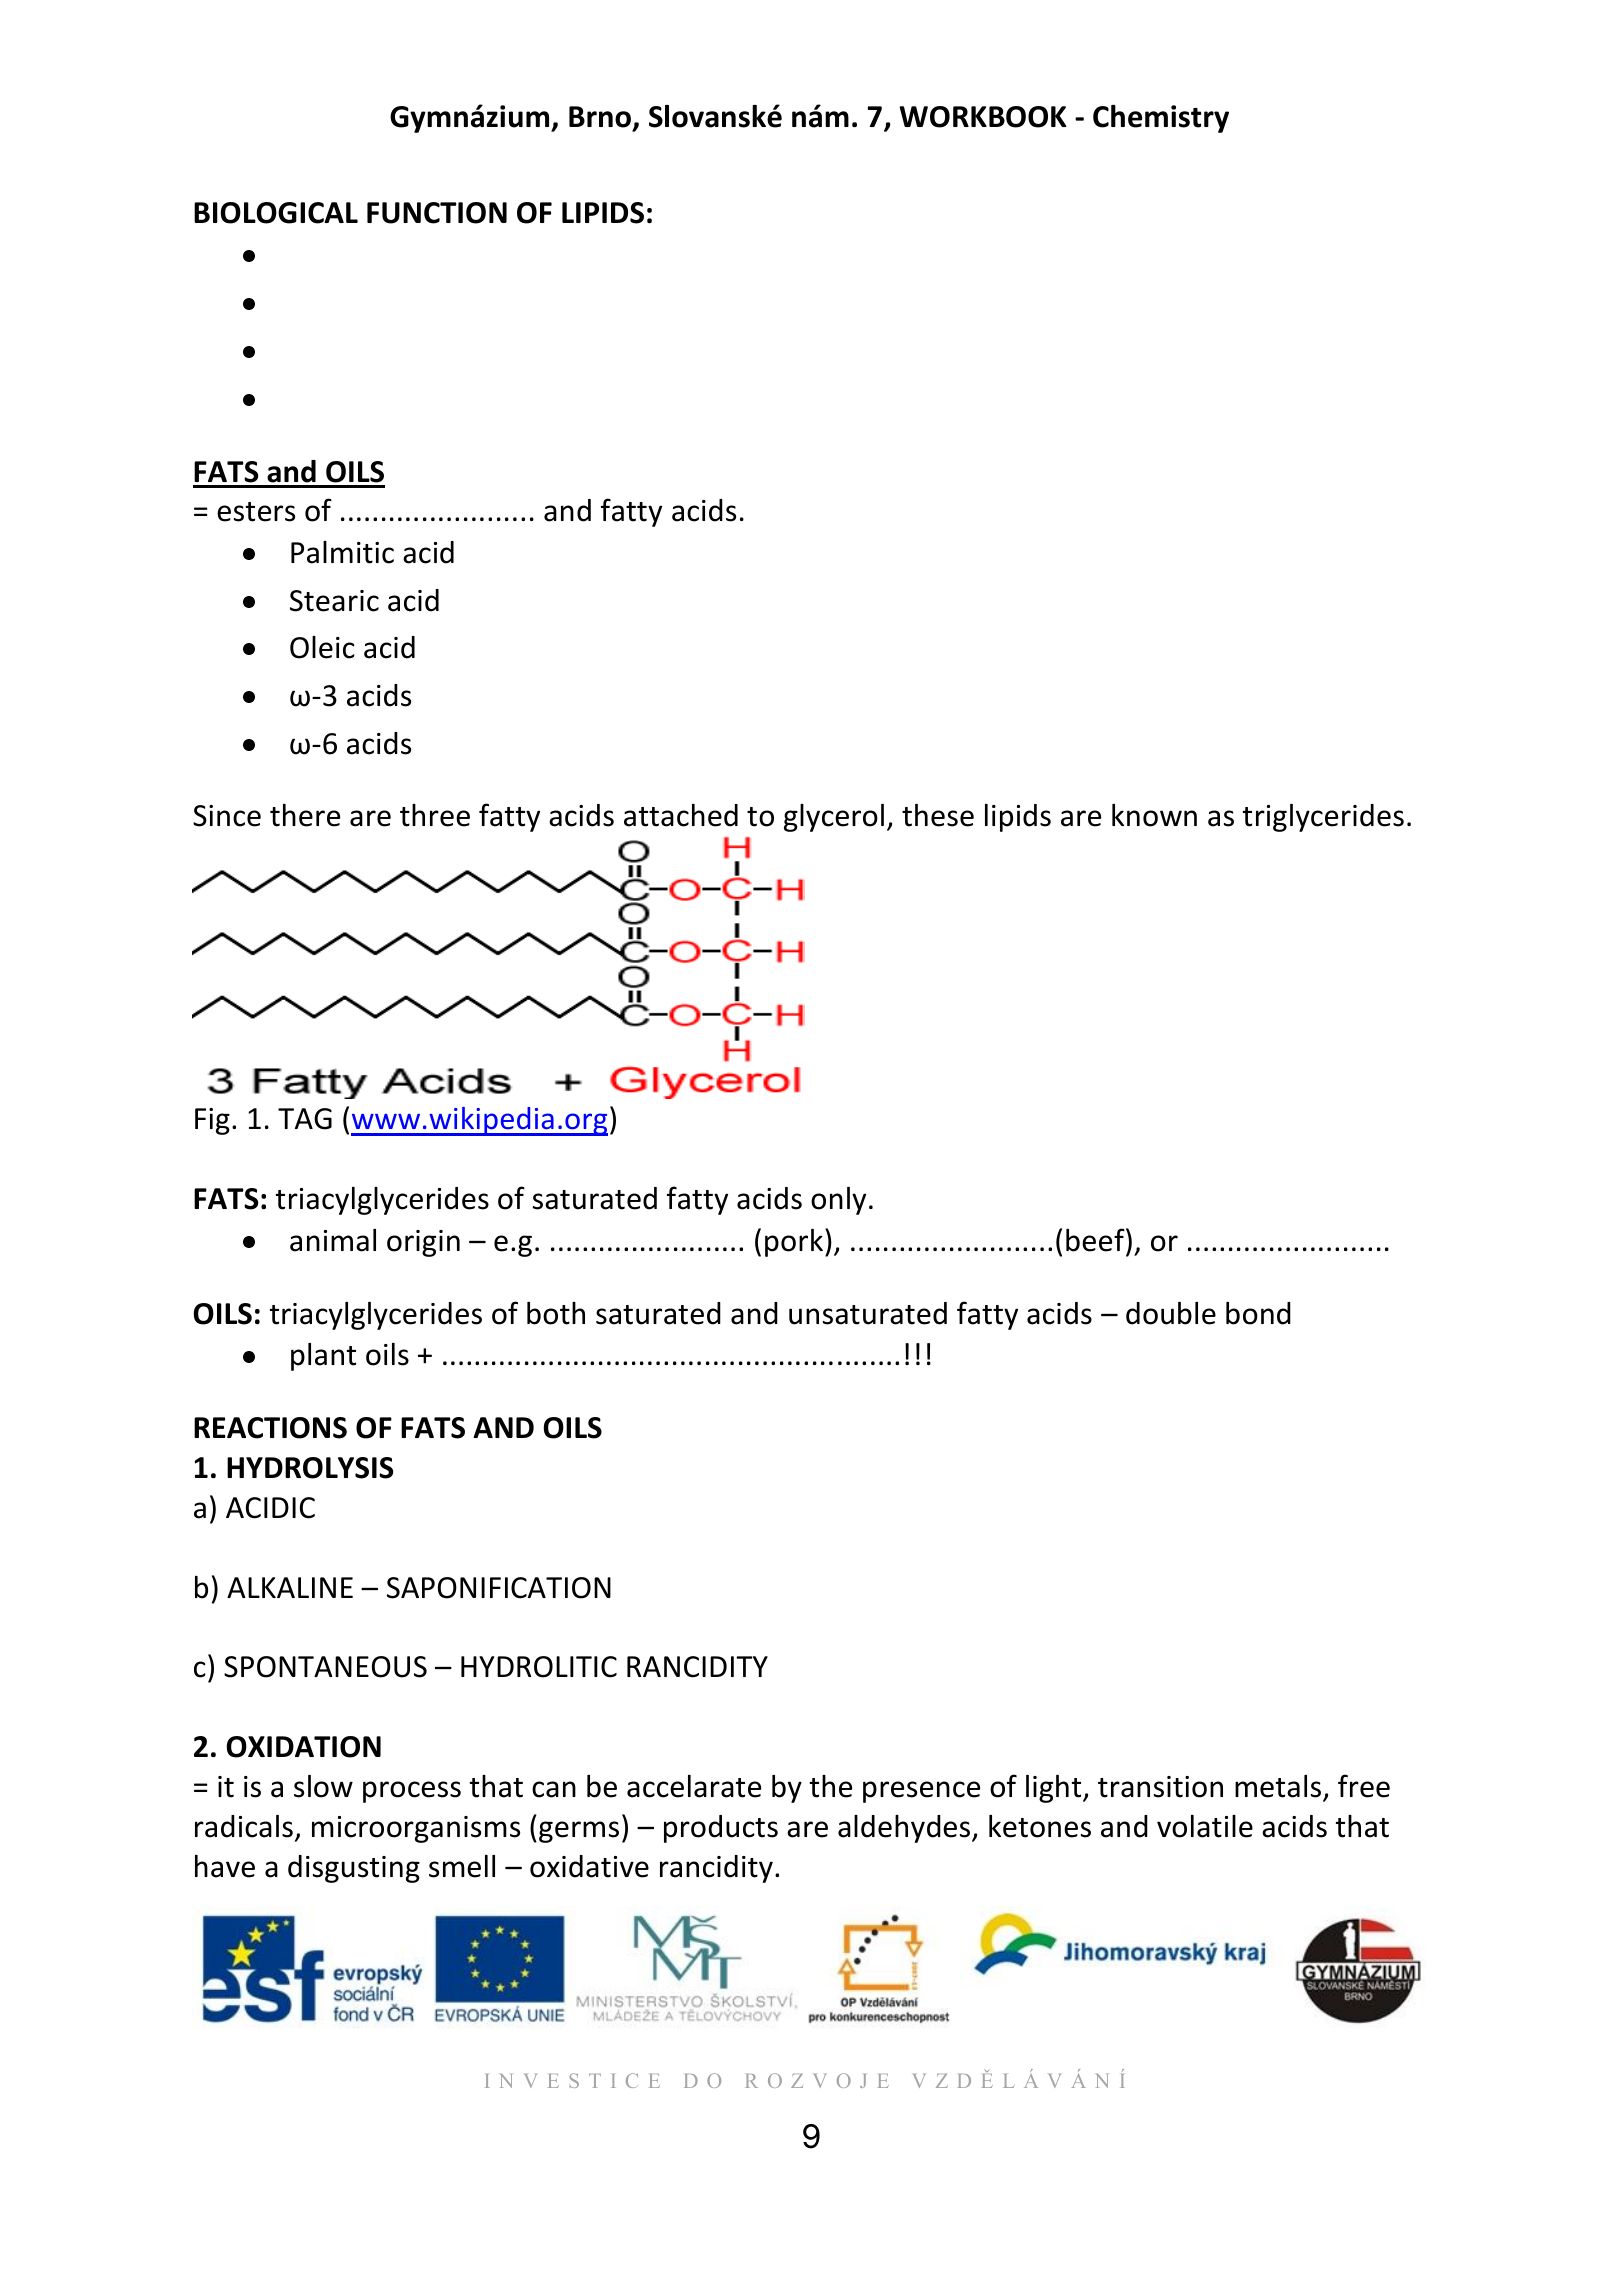 This screenshot has height=2290, width=1619. What do you see at coordinates (1161, 119) in the screenshot?
I see `Chemistry` at bounding box center [1161, 119].
